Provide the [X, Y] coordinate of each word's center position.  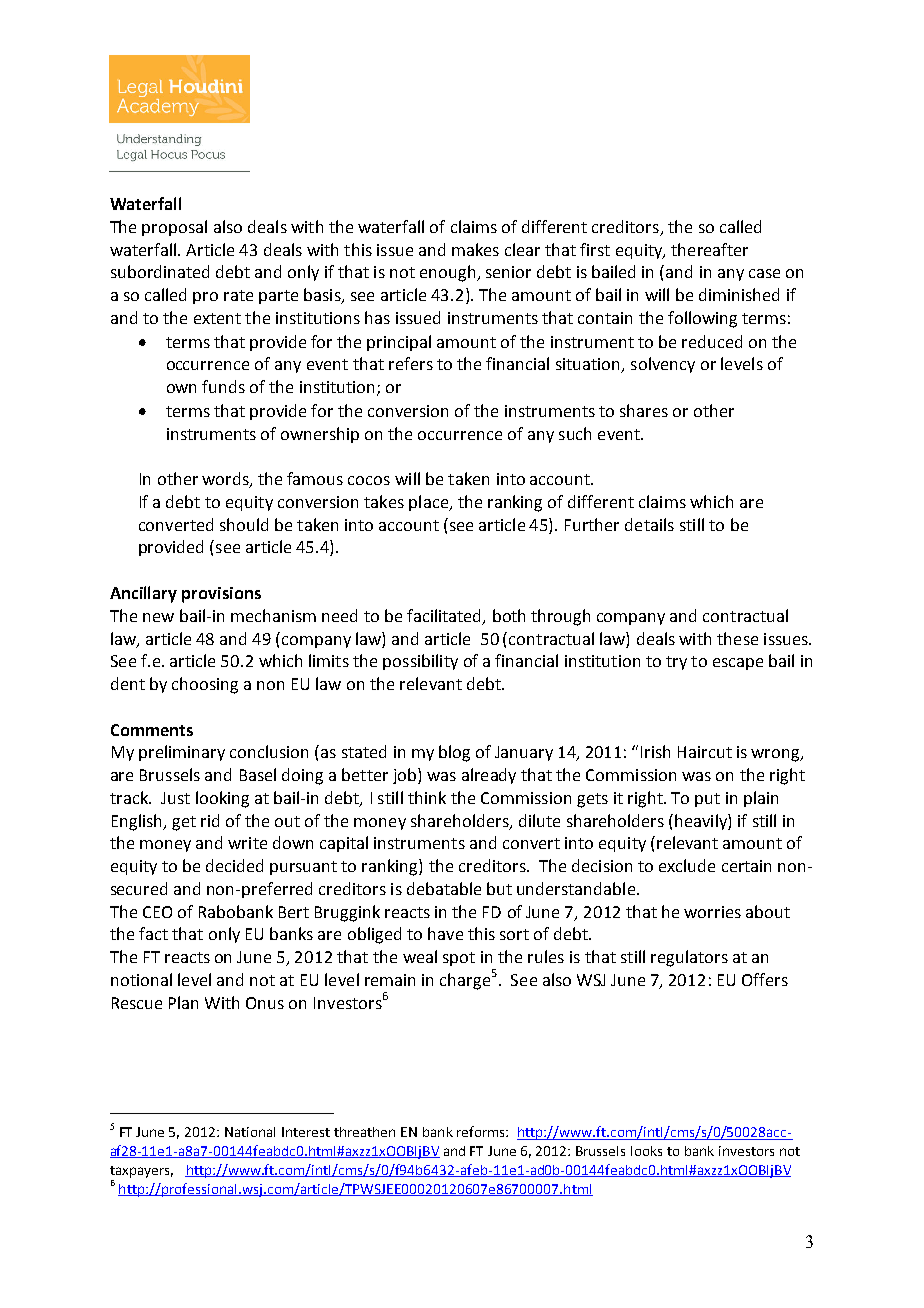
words [226, 480]
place [429, 503]
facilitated [445, 616]
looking [222, 799]
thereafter [709, 249]
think [427, 797]
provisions [221, 595]
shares [644, 410]
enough [449, 273]
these [737, 638]
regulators [689, 958]
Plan [183, 1002]
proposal [174, 228]
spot [459, 959]
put [707, 800]
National [250, 1132]
